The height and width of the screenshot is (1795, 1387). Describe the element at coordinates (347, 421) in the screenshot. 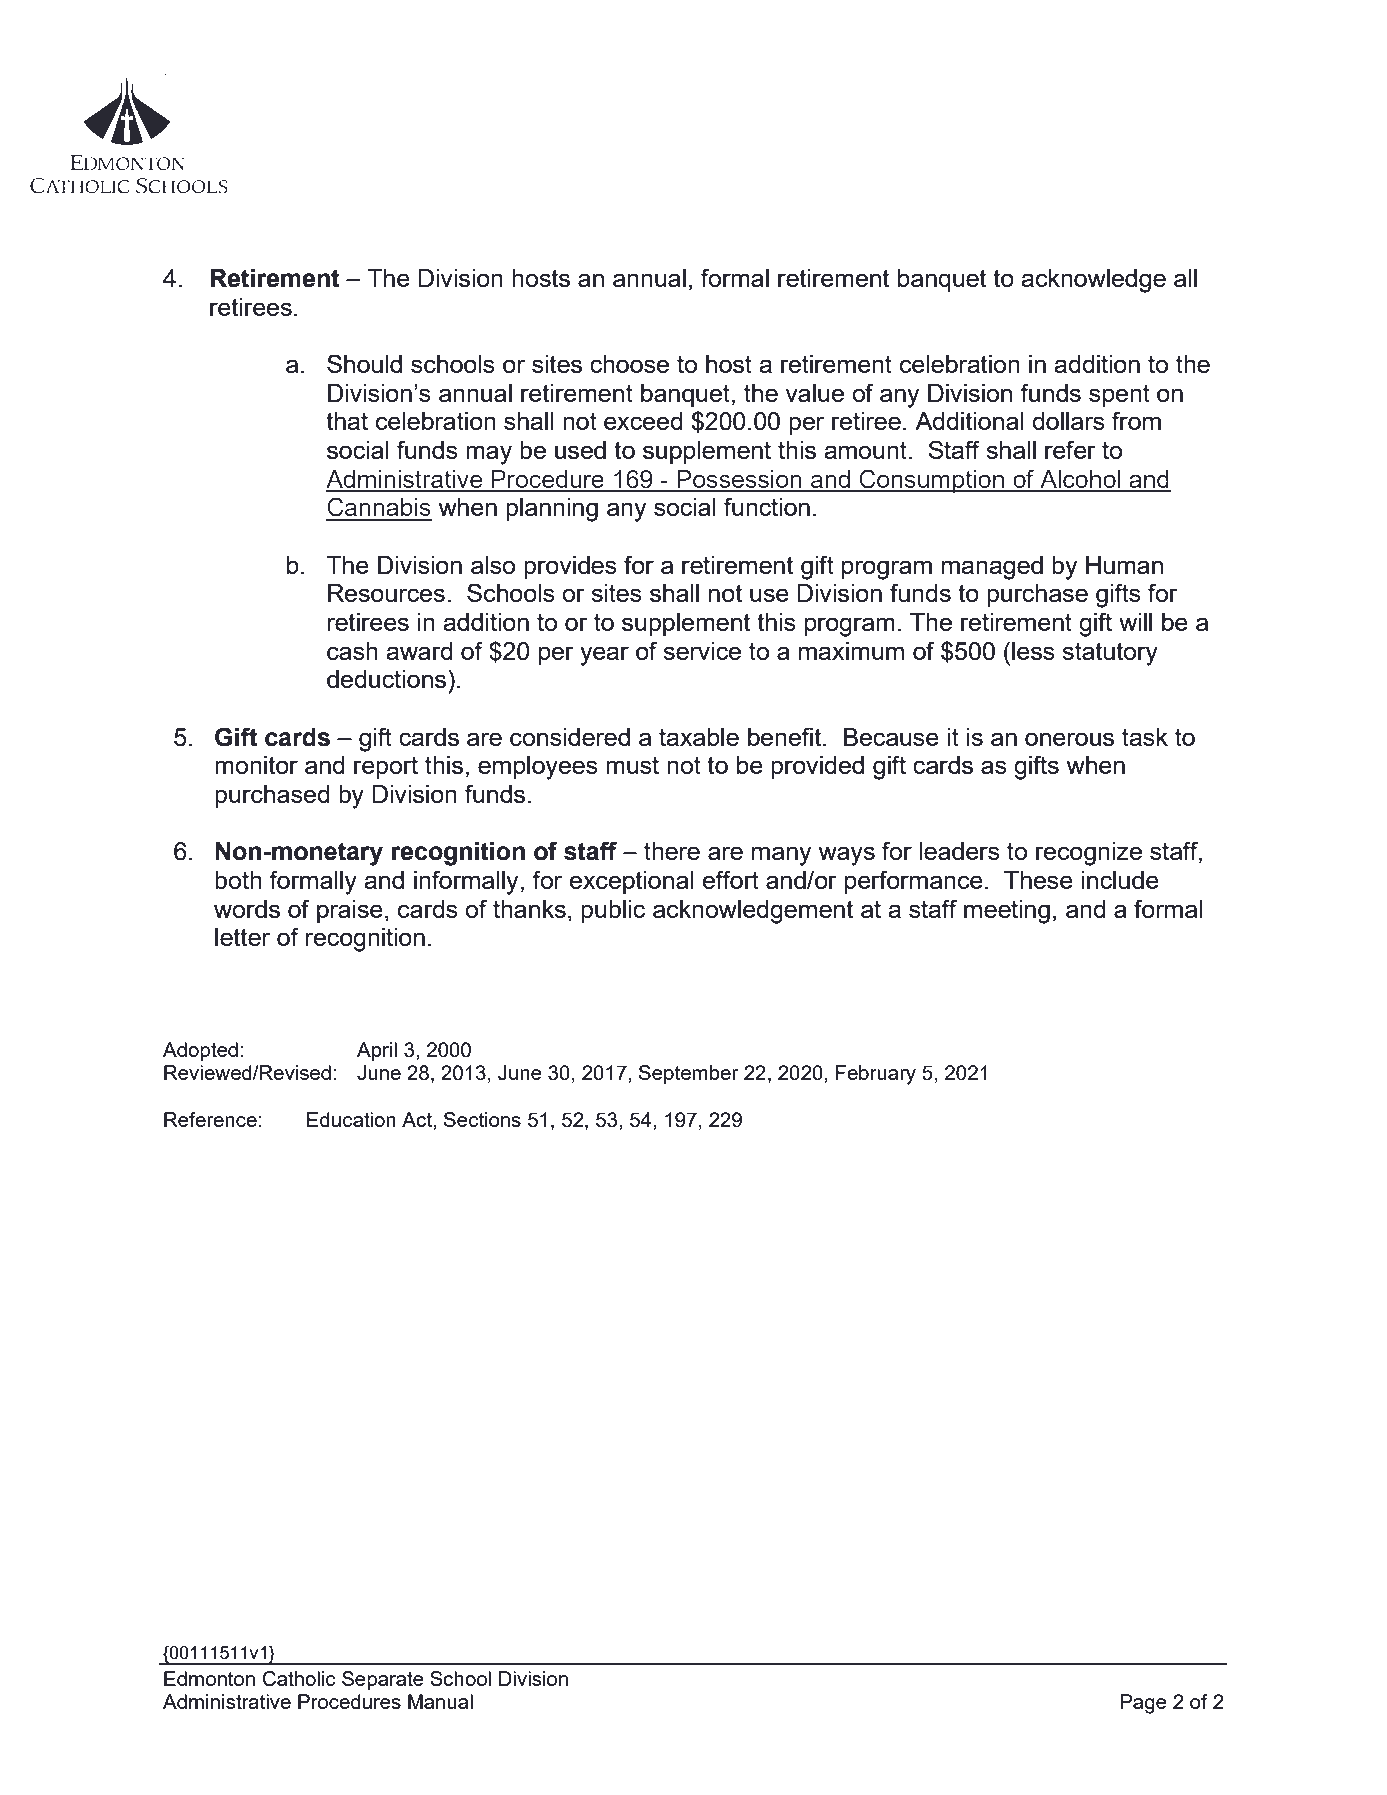

I see `that` at that location.
